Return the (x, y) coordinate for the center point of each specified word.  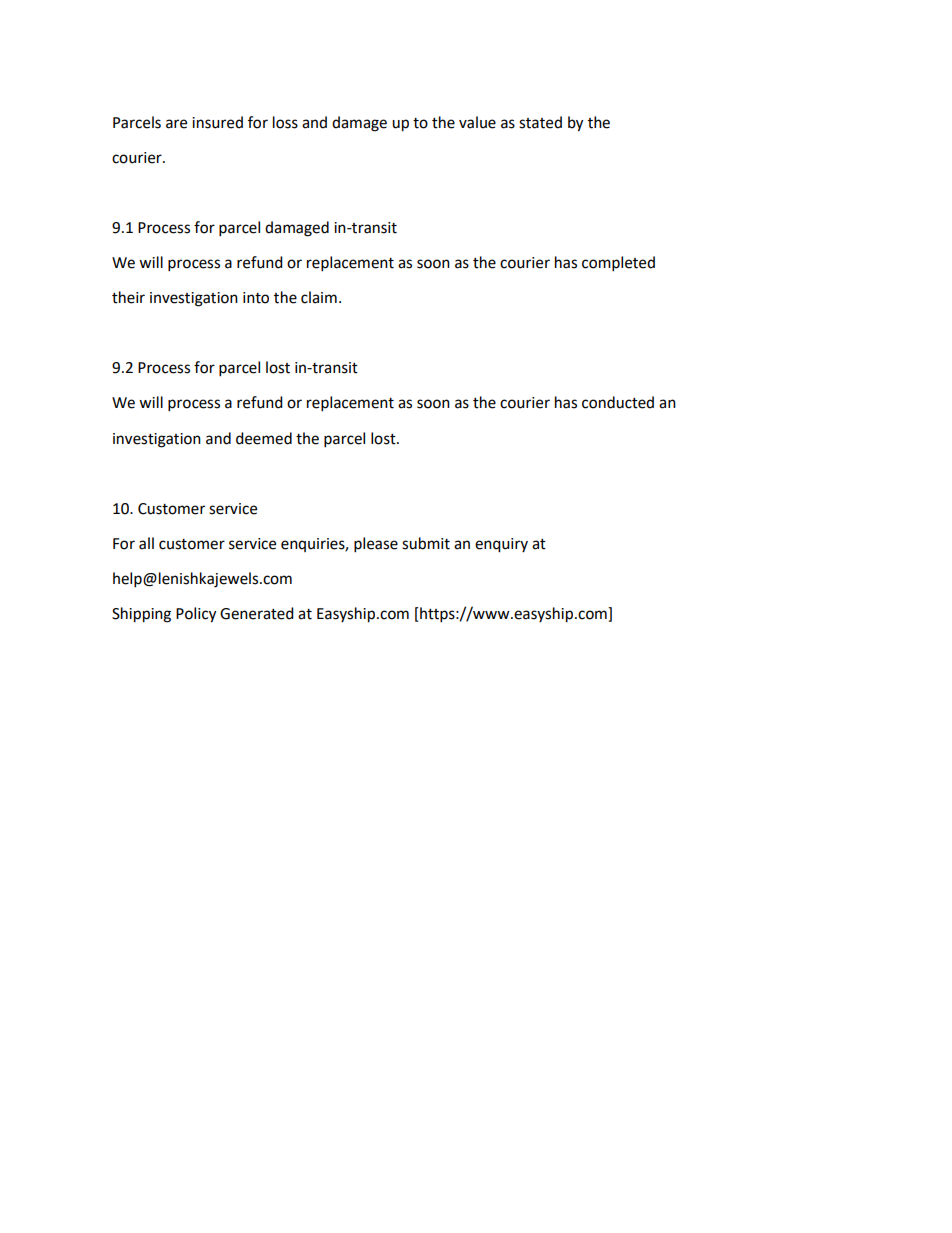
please (376, 545)
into (256, 298)
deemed (264, 438)
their (128, 297)
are (176, 124)
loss (285, 122)
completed (618, 264)
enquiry (501, 545)
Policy (196, 615)
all (146, 543)
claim (319, 297)
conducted (618, 402)
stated (540, 122)
